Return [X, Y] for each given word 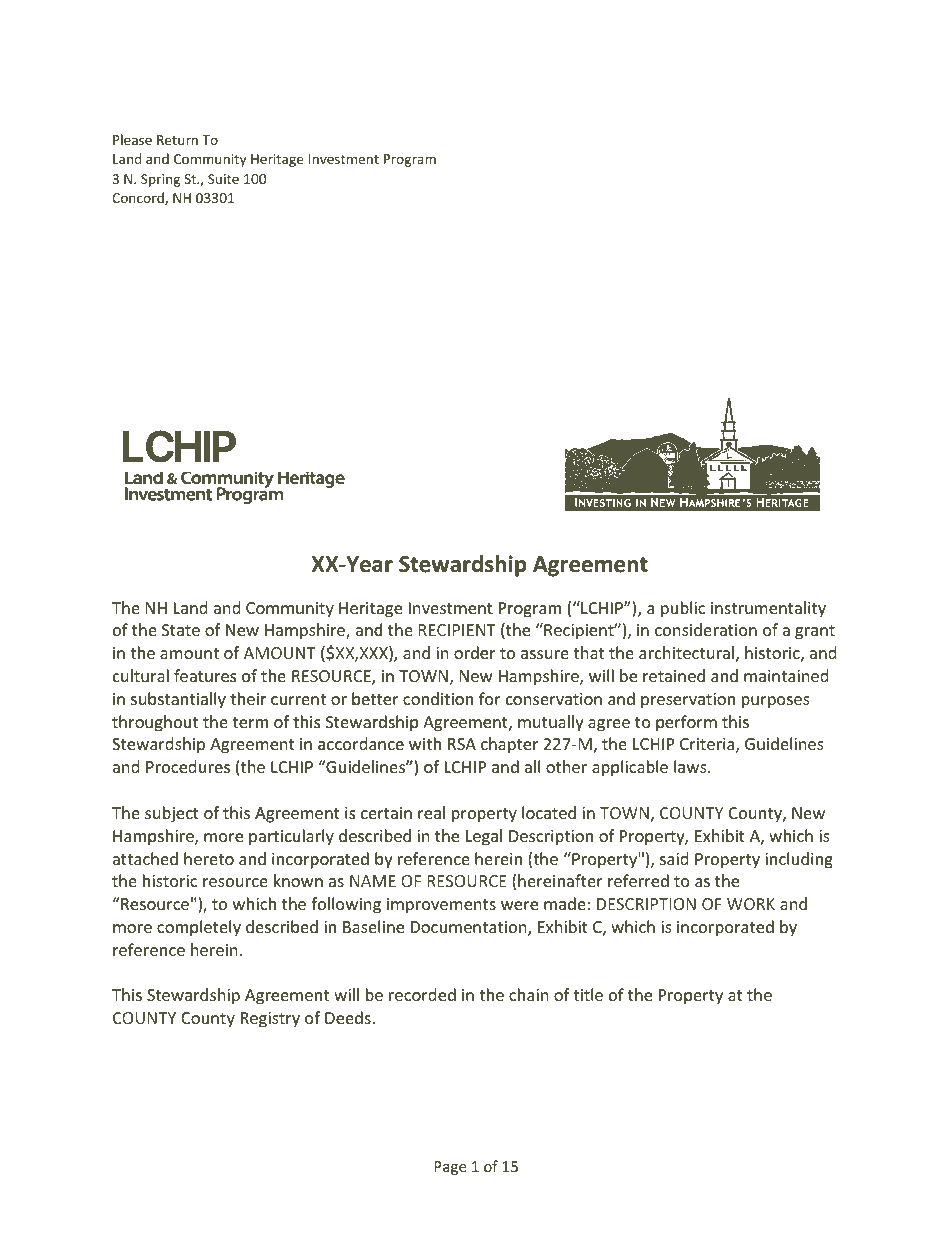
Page [450, 1168]
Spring [160, 180]
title [588, 994]
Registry [270, 1020]
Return [177, 140]
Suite [223, 179]
